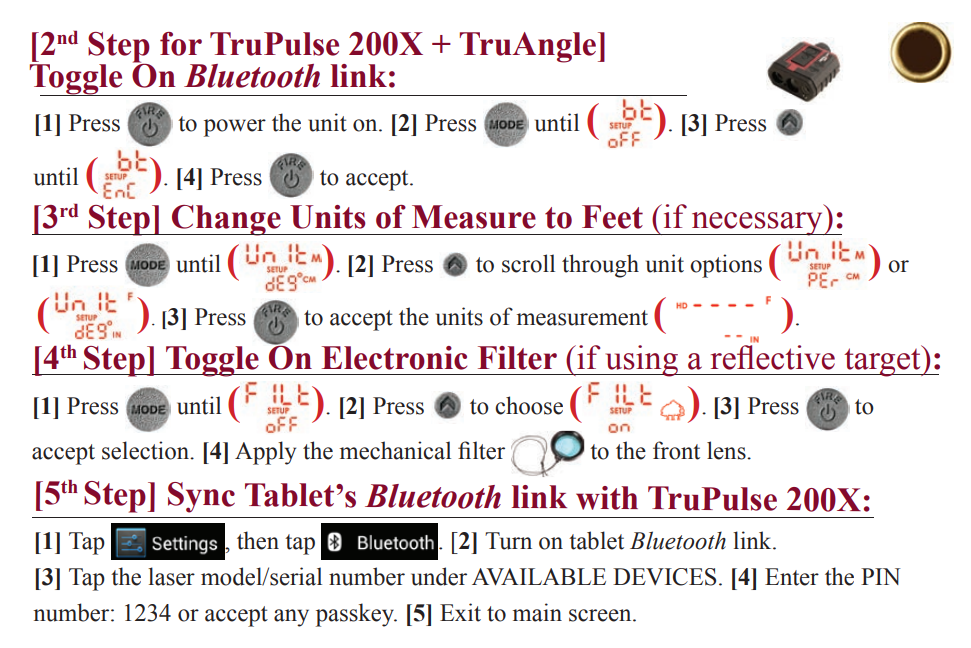  What do you see at coordinates (265, 453) in the document?
I see `Apply` at bounding box center [265, 453].
